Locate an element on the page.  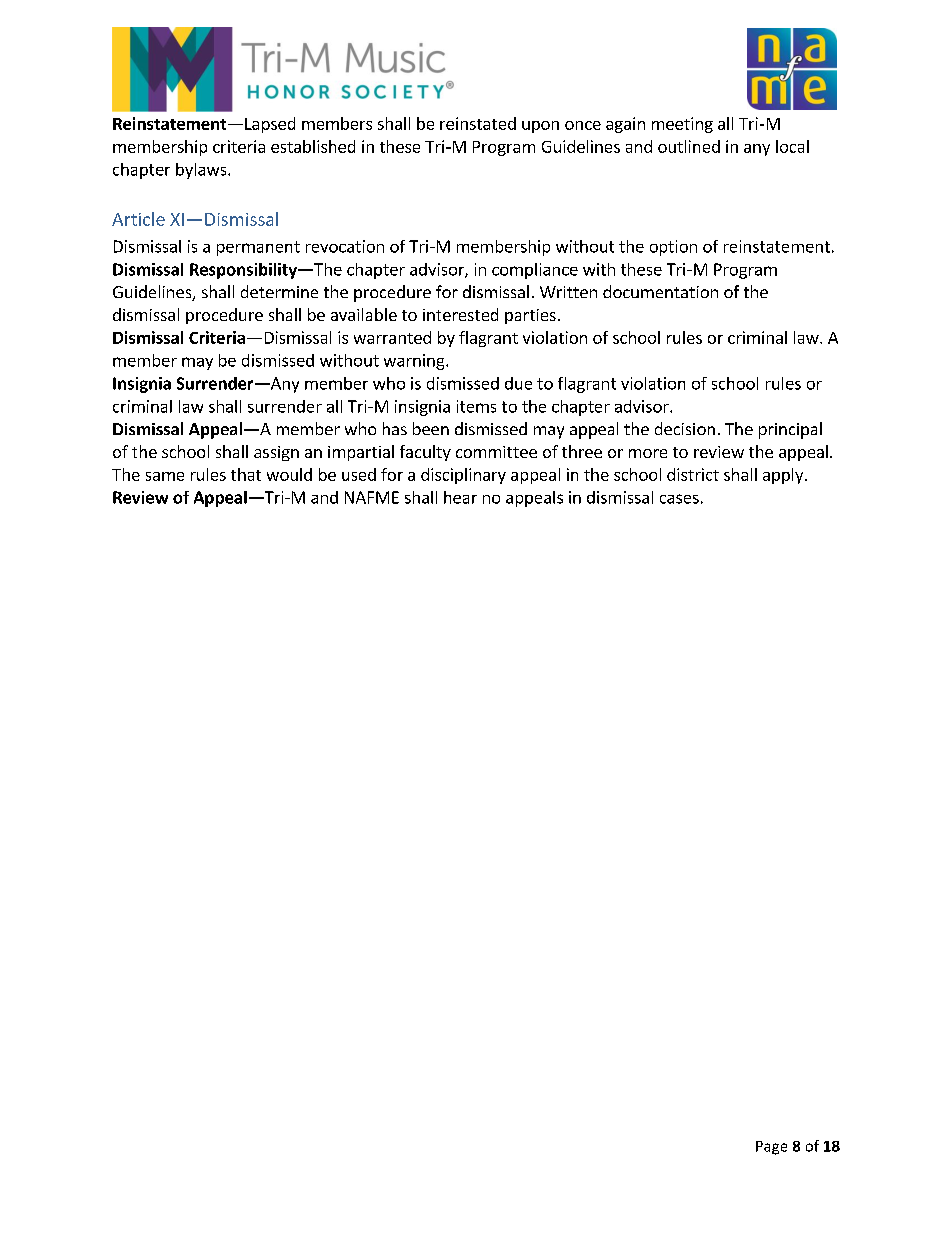
hear is located at coordinates (460, 497).
